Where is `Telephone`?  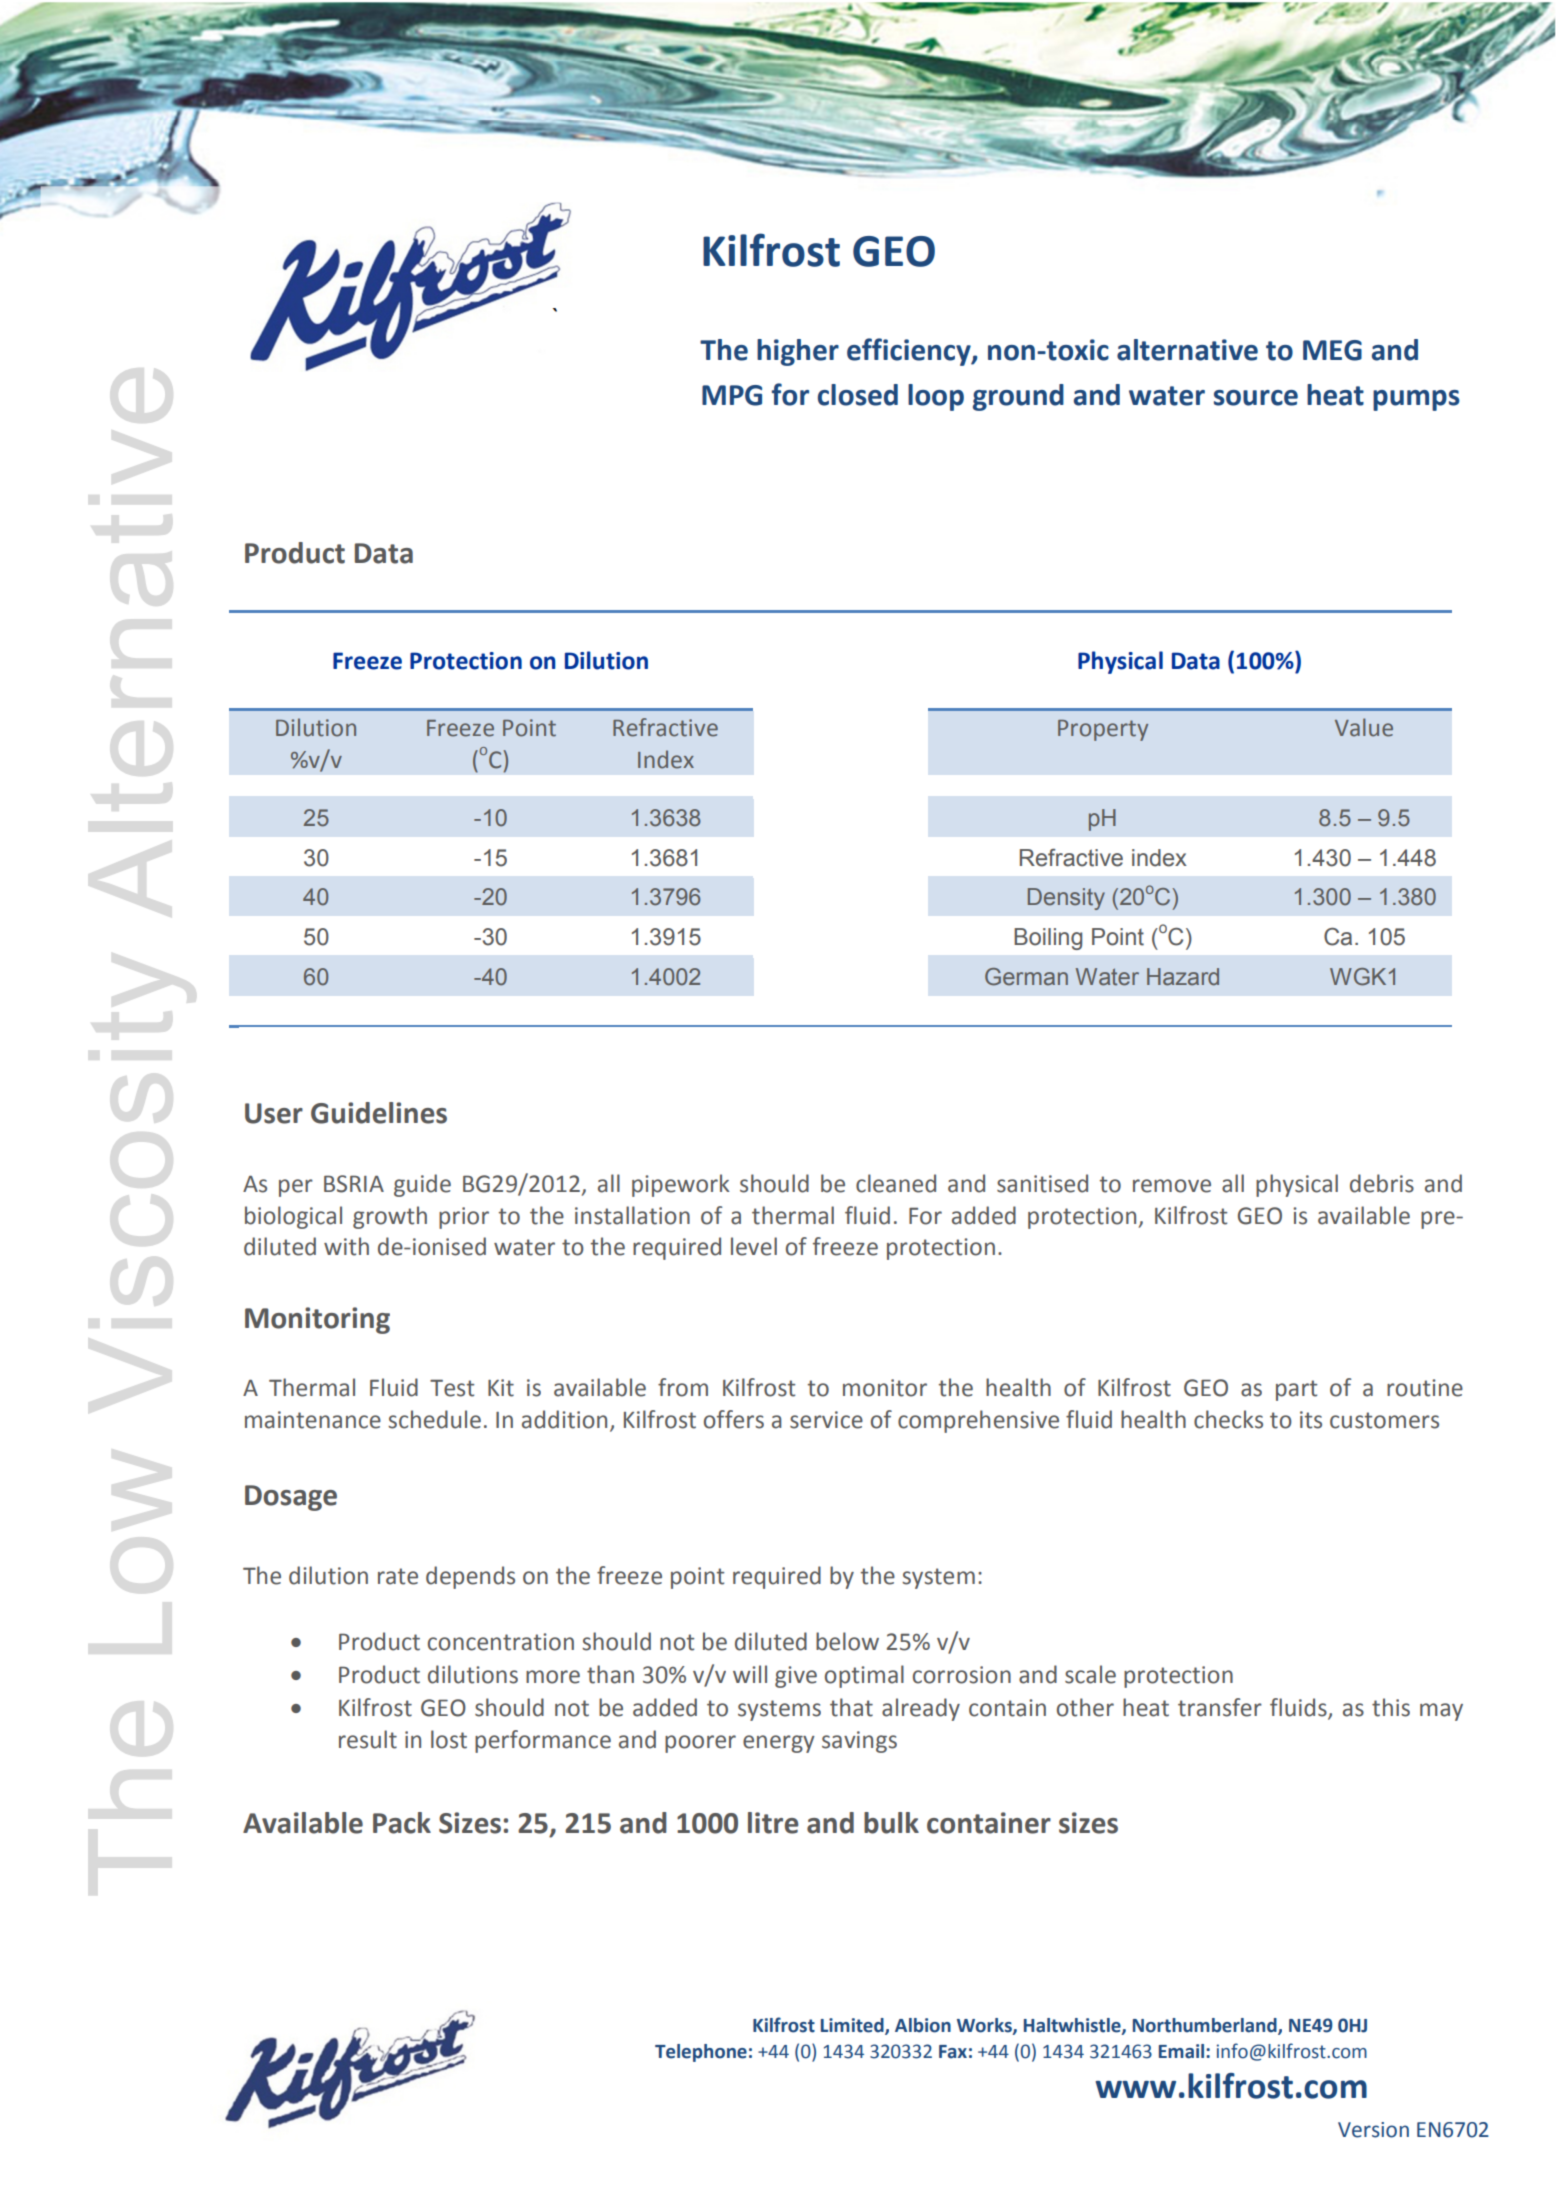 Telephone is located at coordinates (701, 2053).
